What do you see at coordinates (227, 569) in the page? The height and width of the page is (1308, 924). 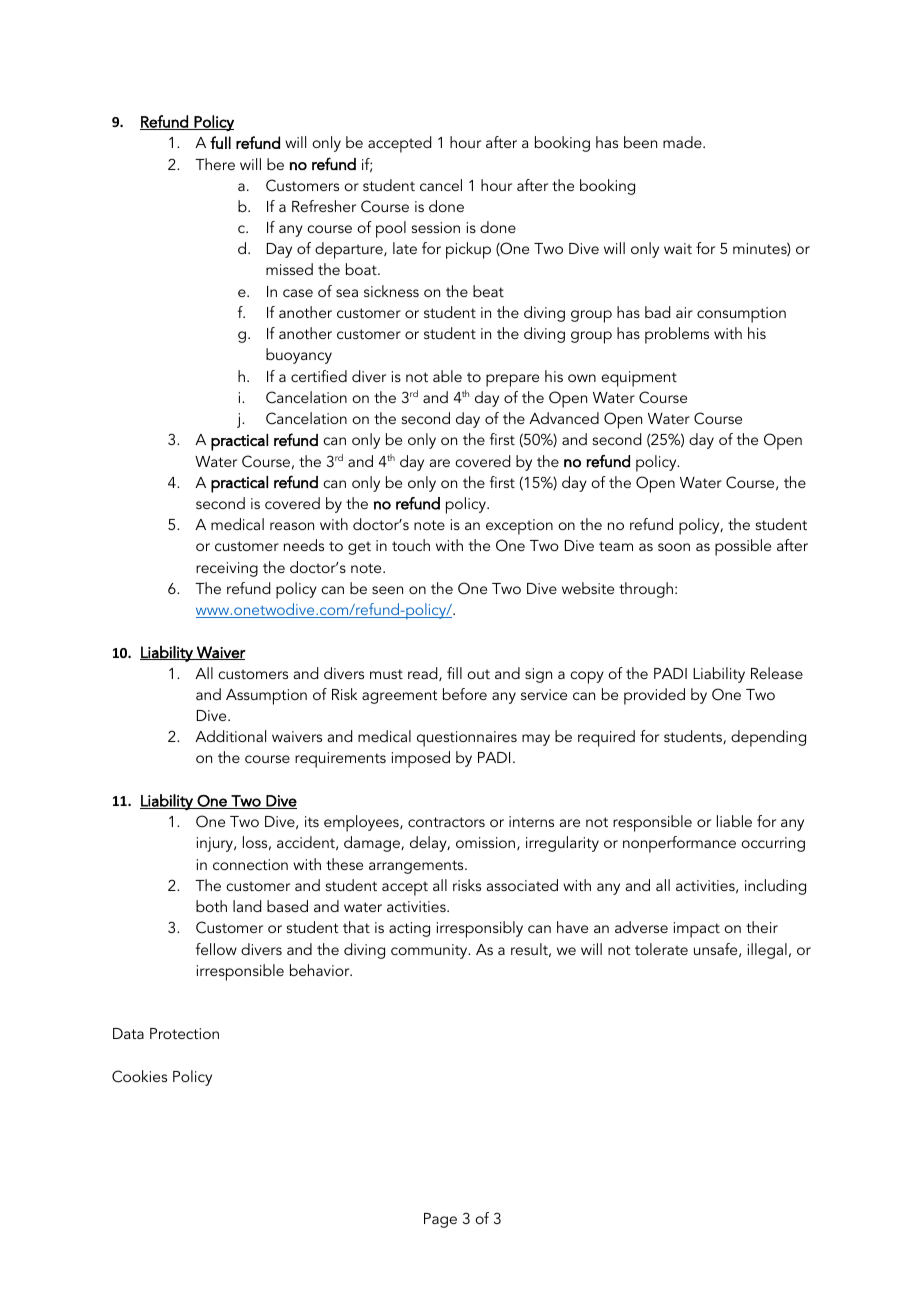 I see `receiving` at bounding box center [227, 569].
